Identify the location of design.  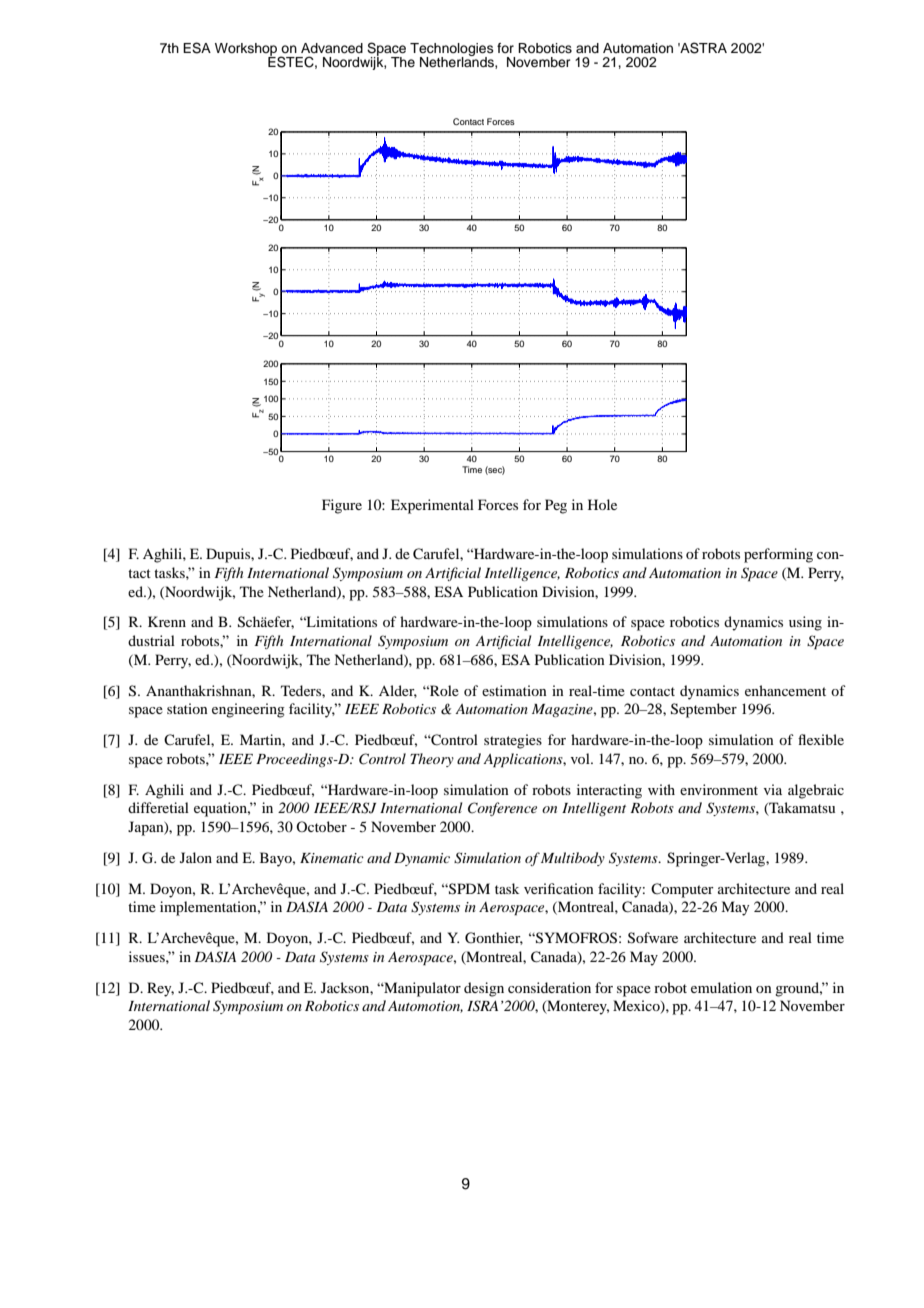
(484, 989).
